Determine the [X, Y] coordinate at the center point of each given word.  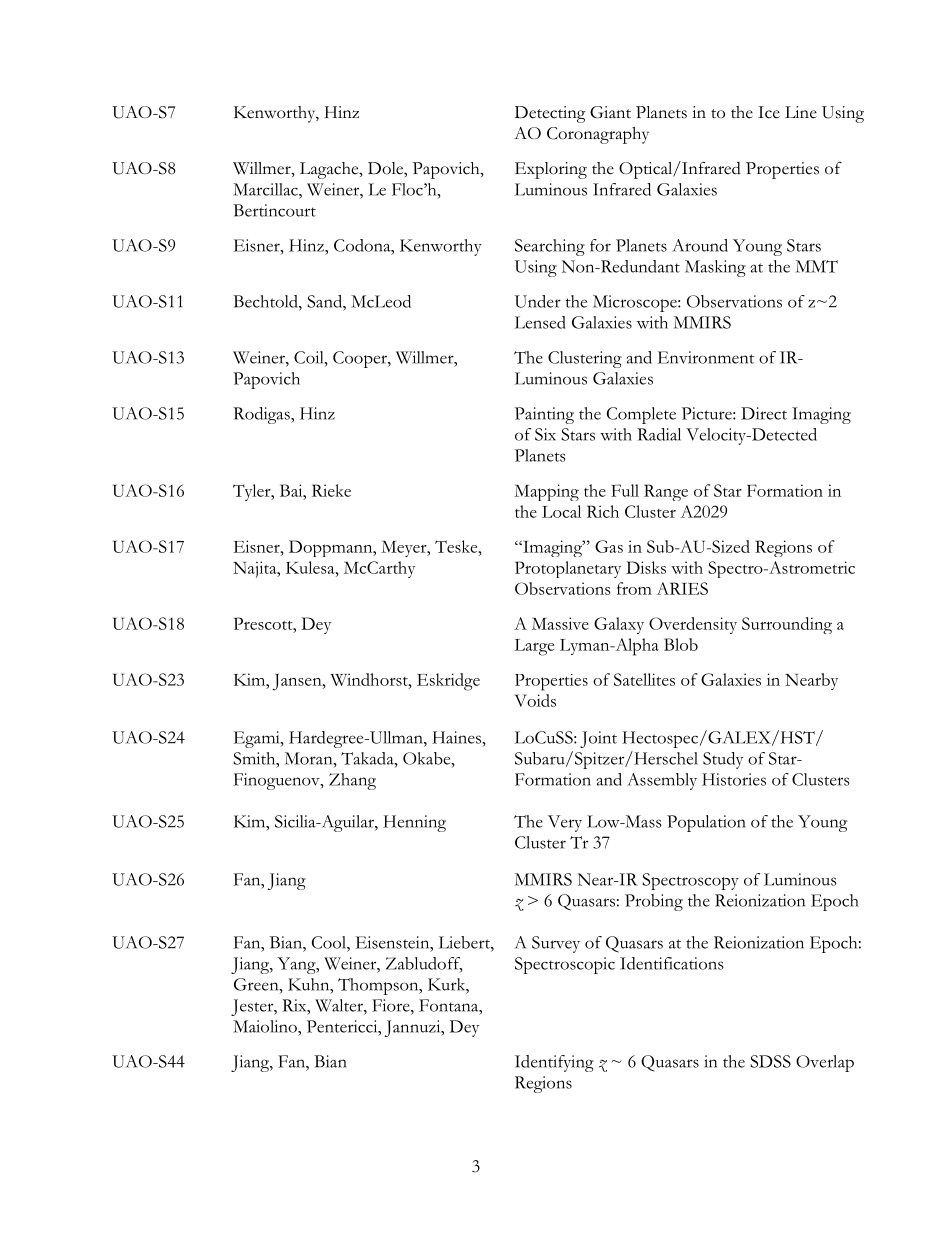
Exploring [551, 170]
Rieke [331, 490]
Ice [769, 112]
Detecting [550, 114]
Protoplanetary [568, 569]
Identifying [554, 1063]
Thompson [379, 986]
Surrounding [787, 625]
